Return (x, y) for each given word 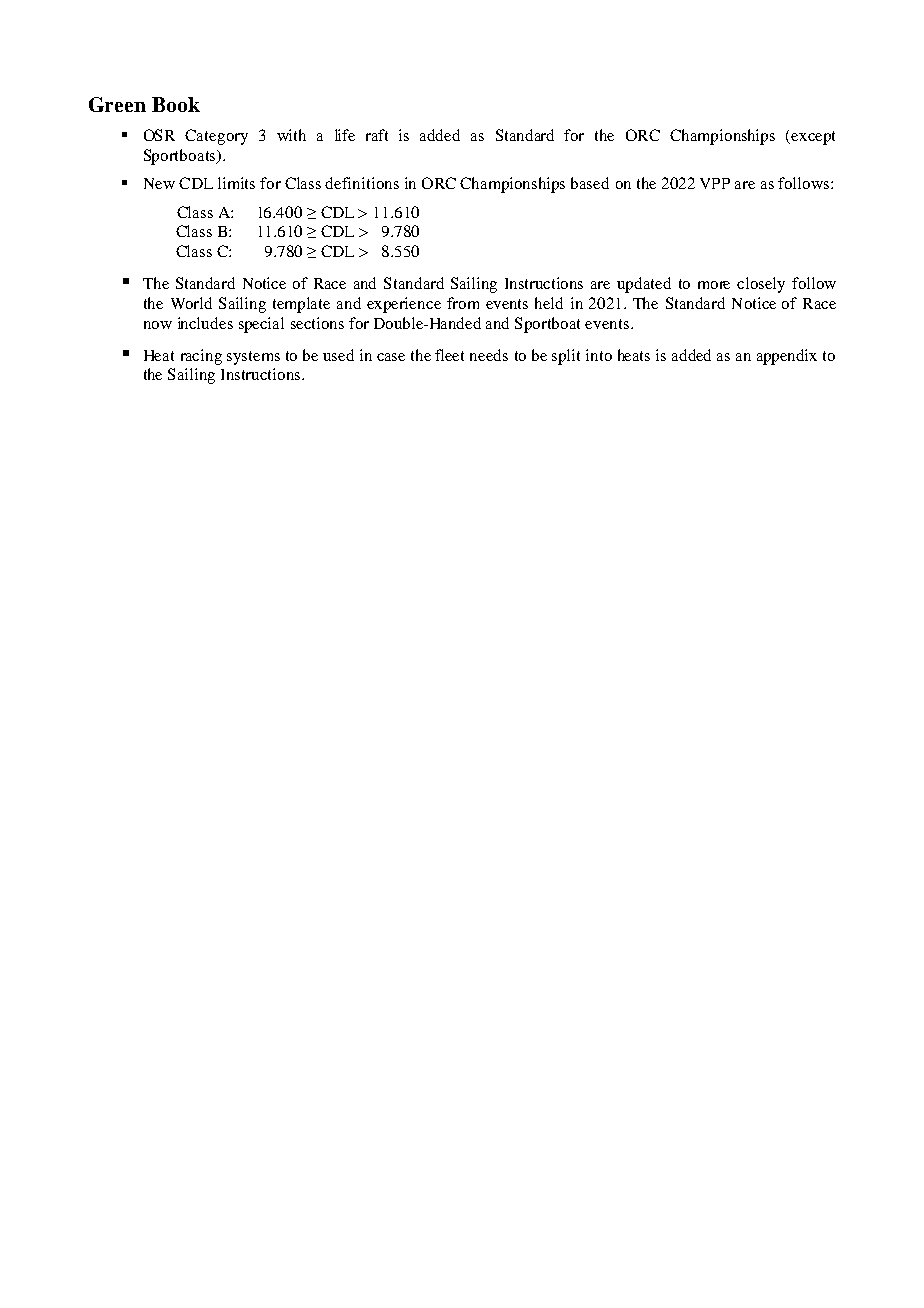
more (714, 285)
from (463, 303)
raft (377, 135)
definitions (362, 183)
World (191, 303)
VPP (715, 183)
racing (201, 357)
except (813, 138)
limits (236, 183)
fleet (449, 355)
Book (176, 104)
